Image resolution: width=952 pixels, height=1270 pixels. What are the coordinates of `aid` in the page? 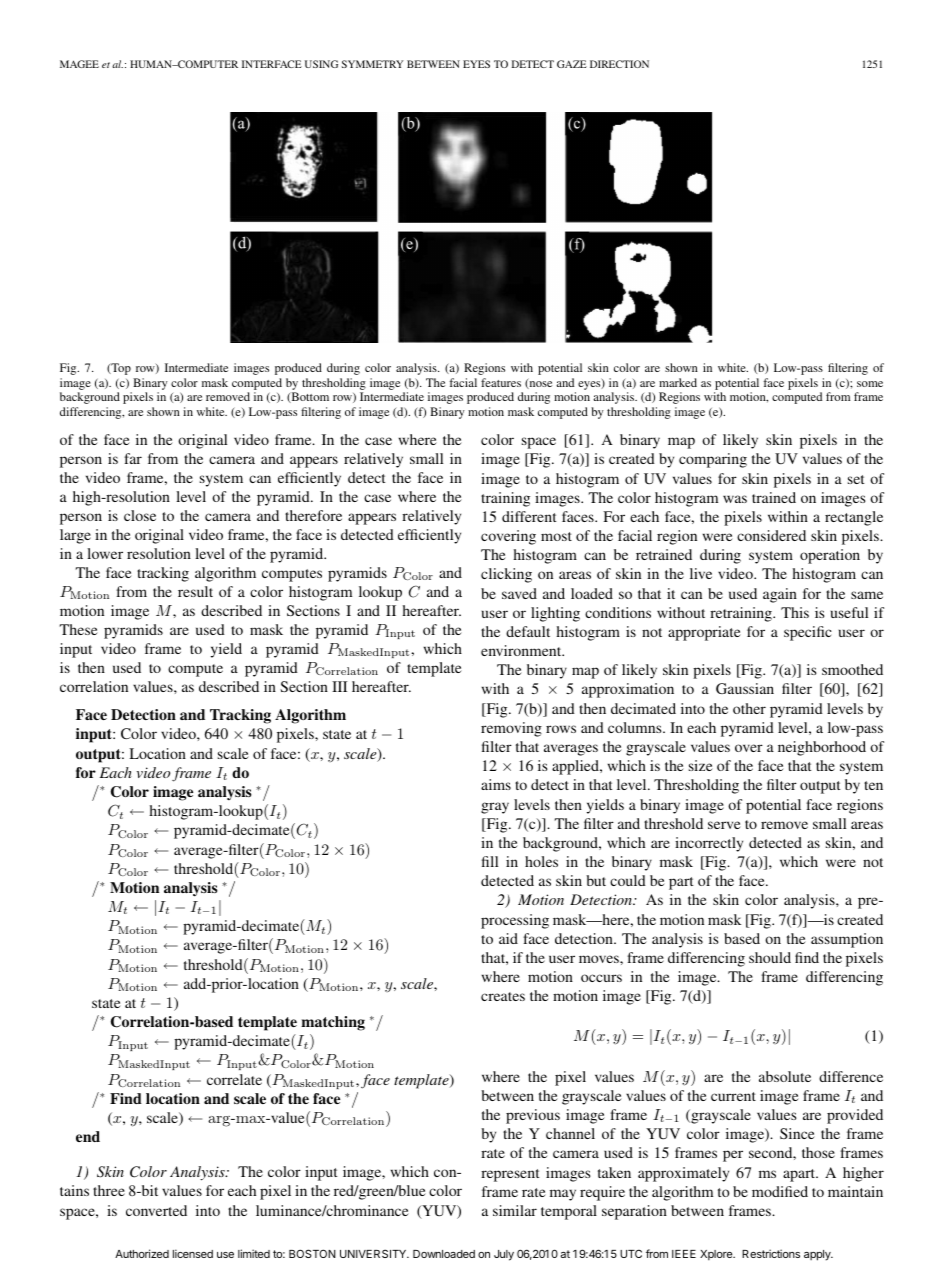 It's located at (508, 938).
